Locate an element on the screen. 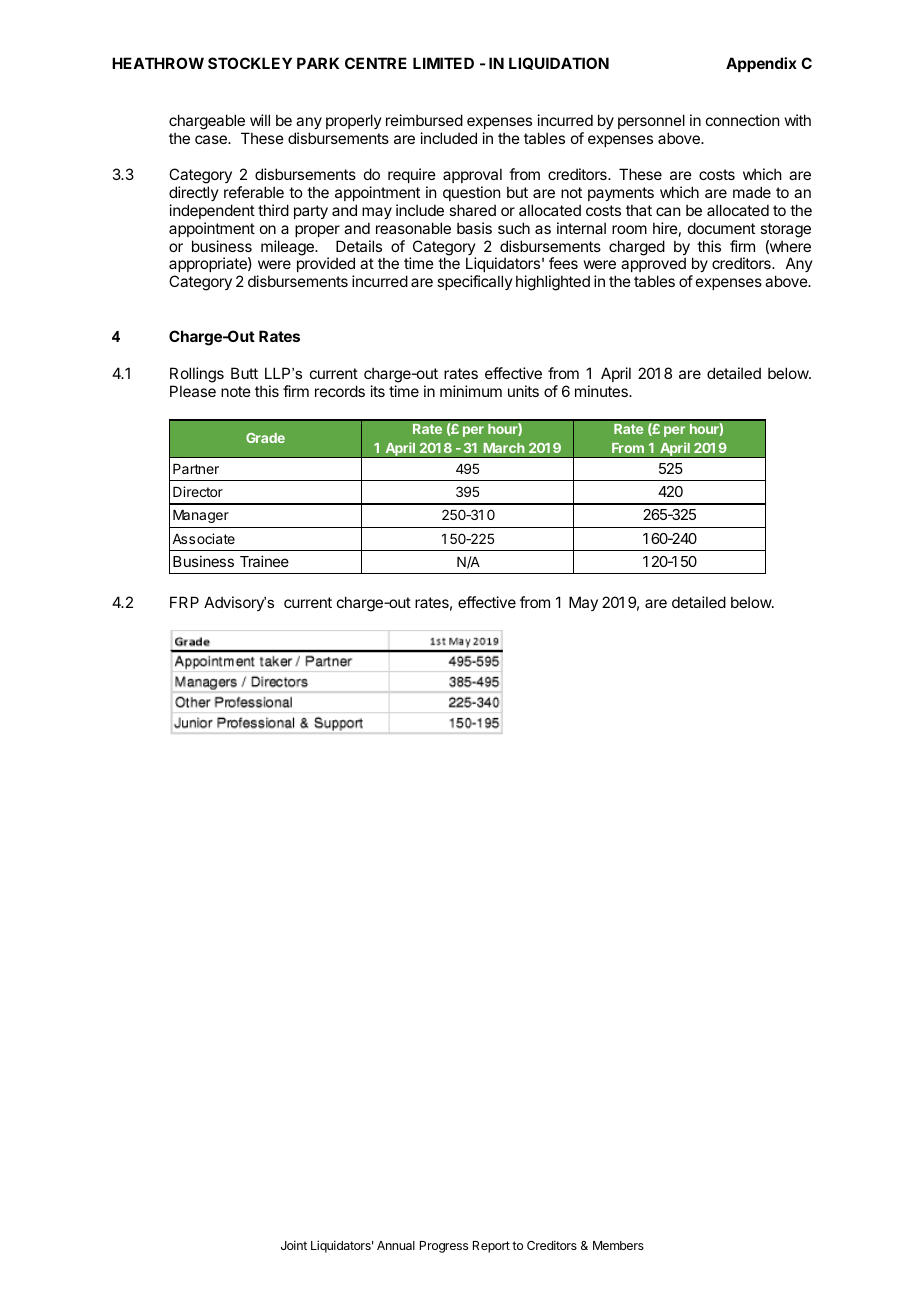 The height and width of the screenshot is (1308, 924). Progress is located at coordinates (444, 1247).
